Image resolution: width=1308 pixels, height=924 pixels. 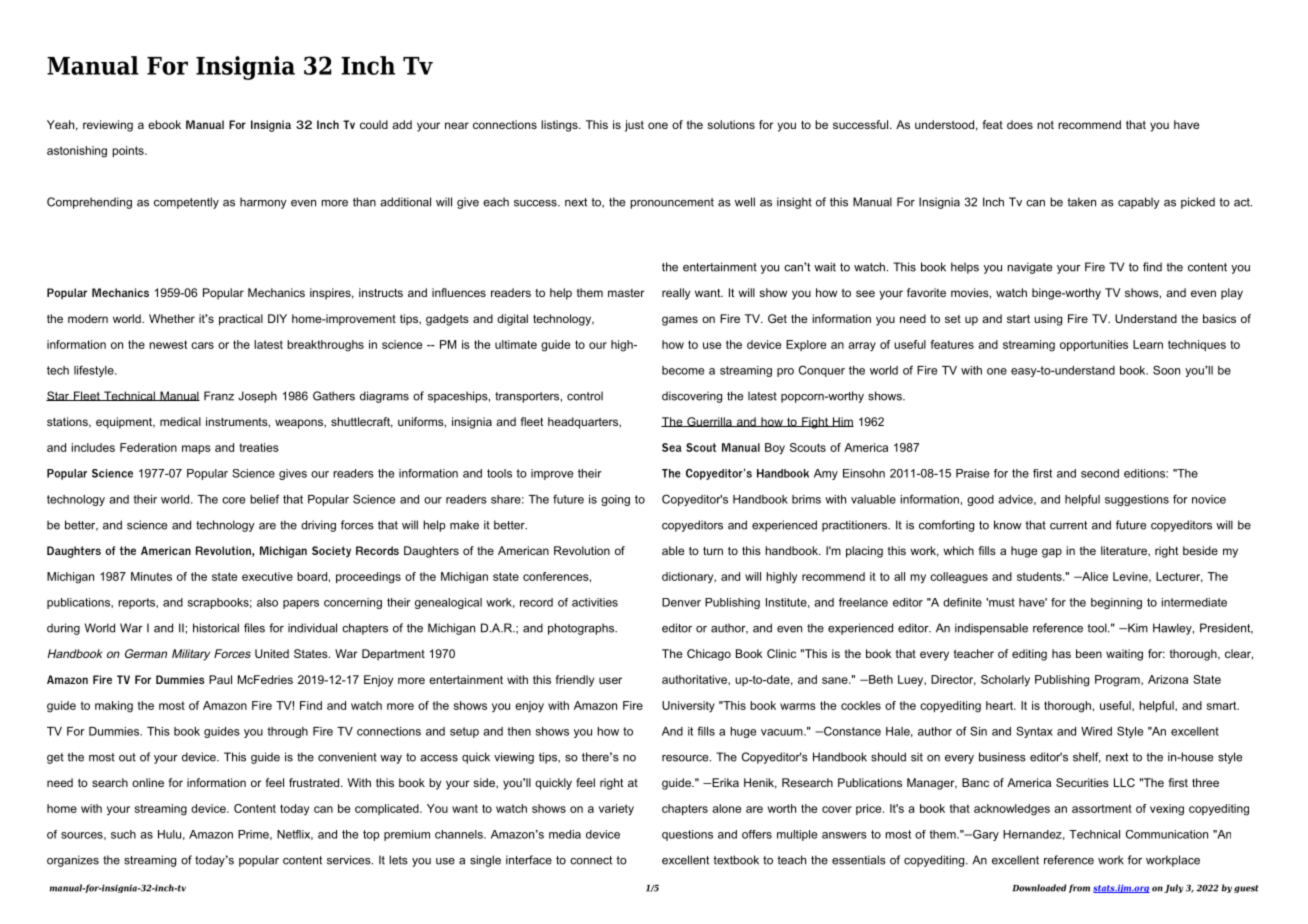 I want to click on from, so click(x=1079, y=888).
